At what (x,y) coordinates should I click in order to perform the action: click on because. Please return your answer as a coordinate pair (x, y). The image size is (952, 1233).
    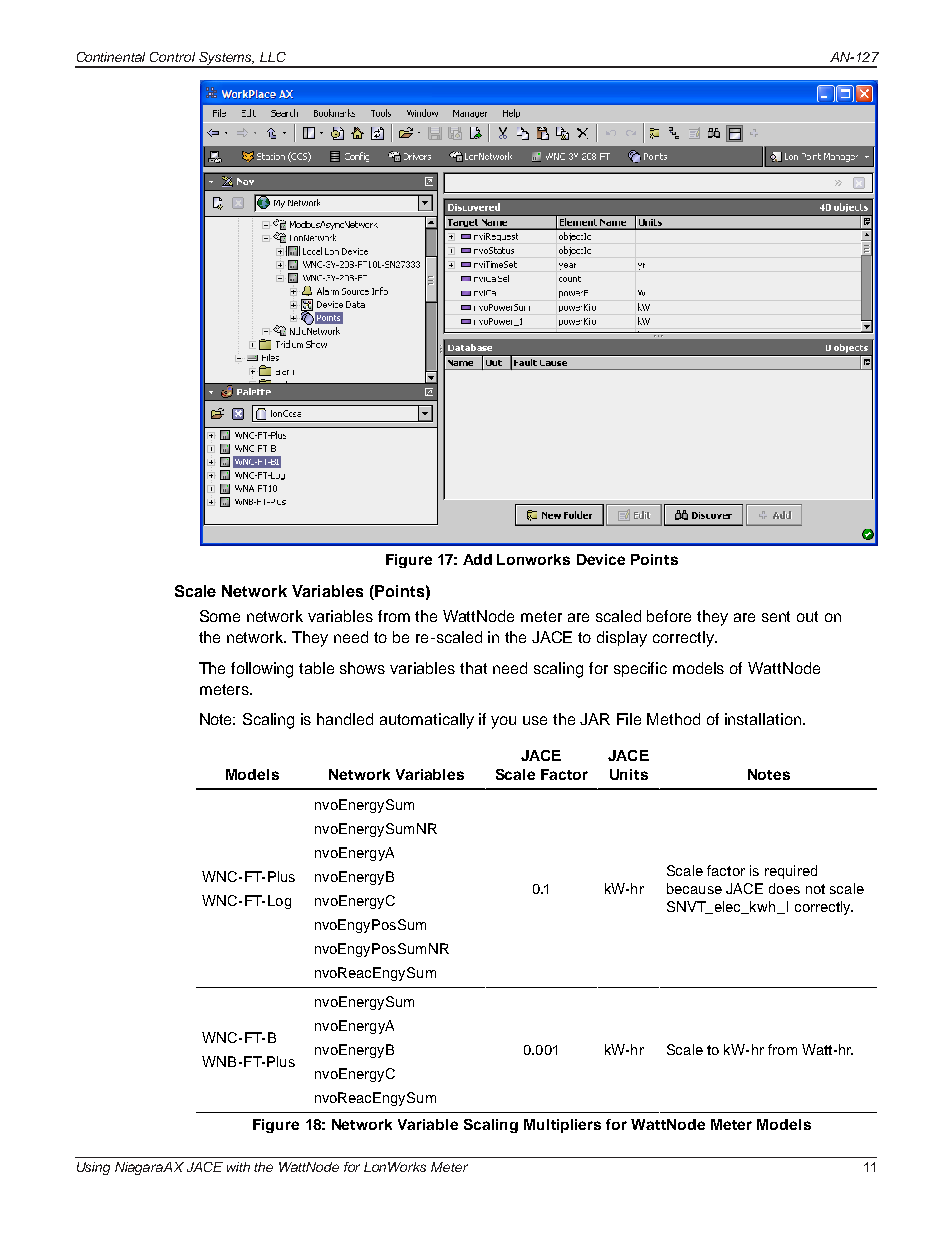
    Looking at the image, I should click on (694, 888).
